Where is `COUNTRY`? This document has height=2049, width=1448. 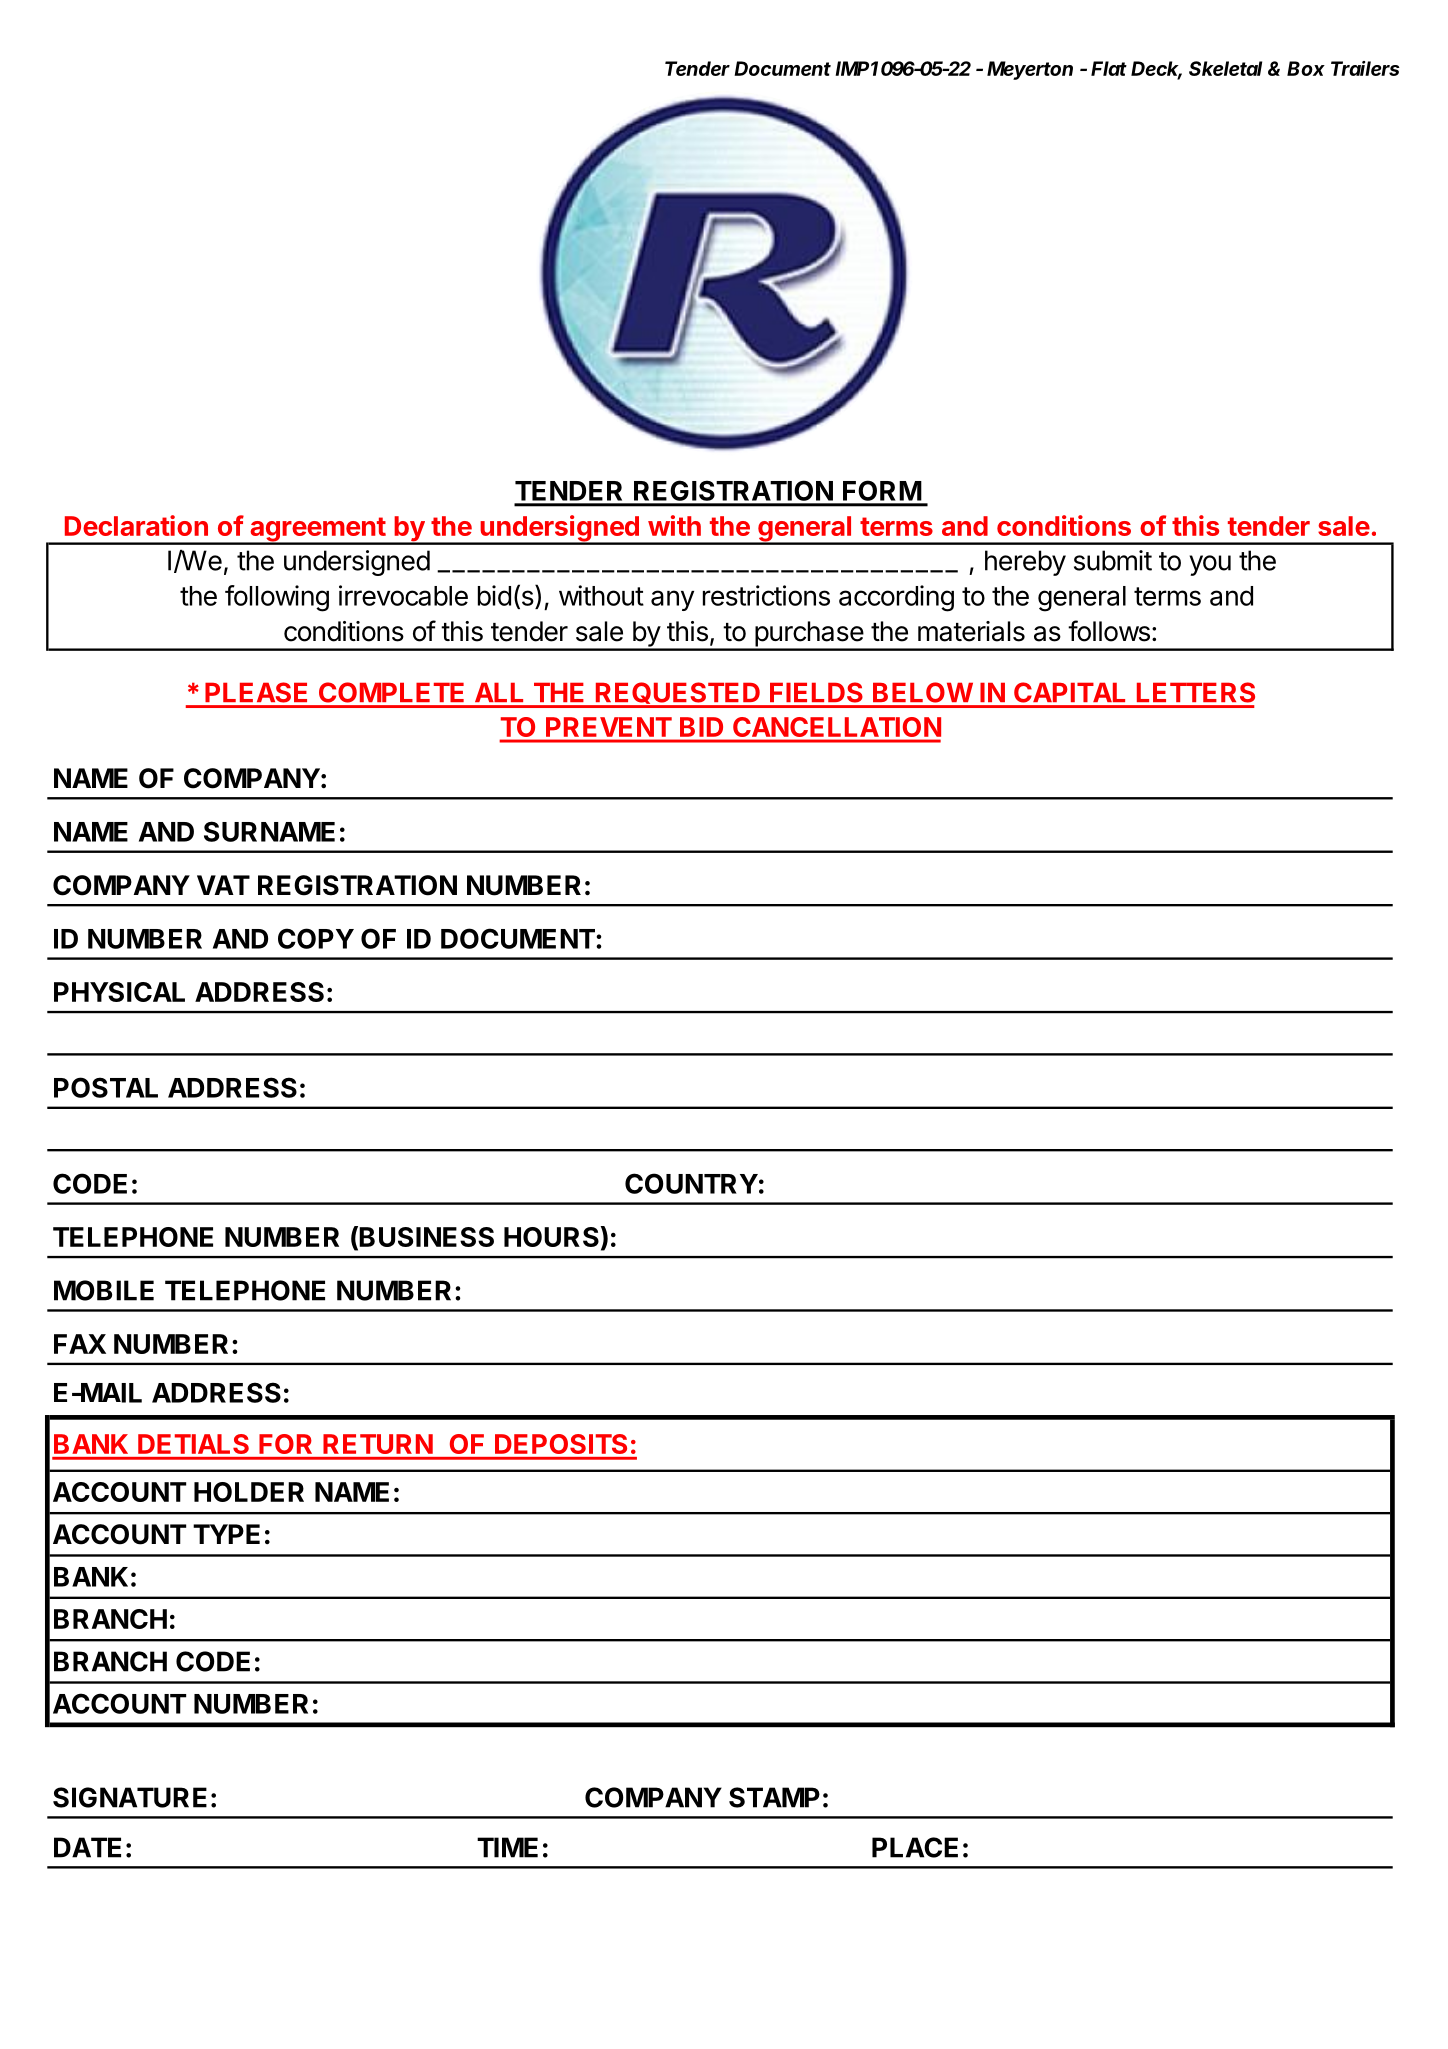
COUNTRY is located at coordinates (691, 1183).
